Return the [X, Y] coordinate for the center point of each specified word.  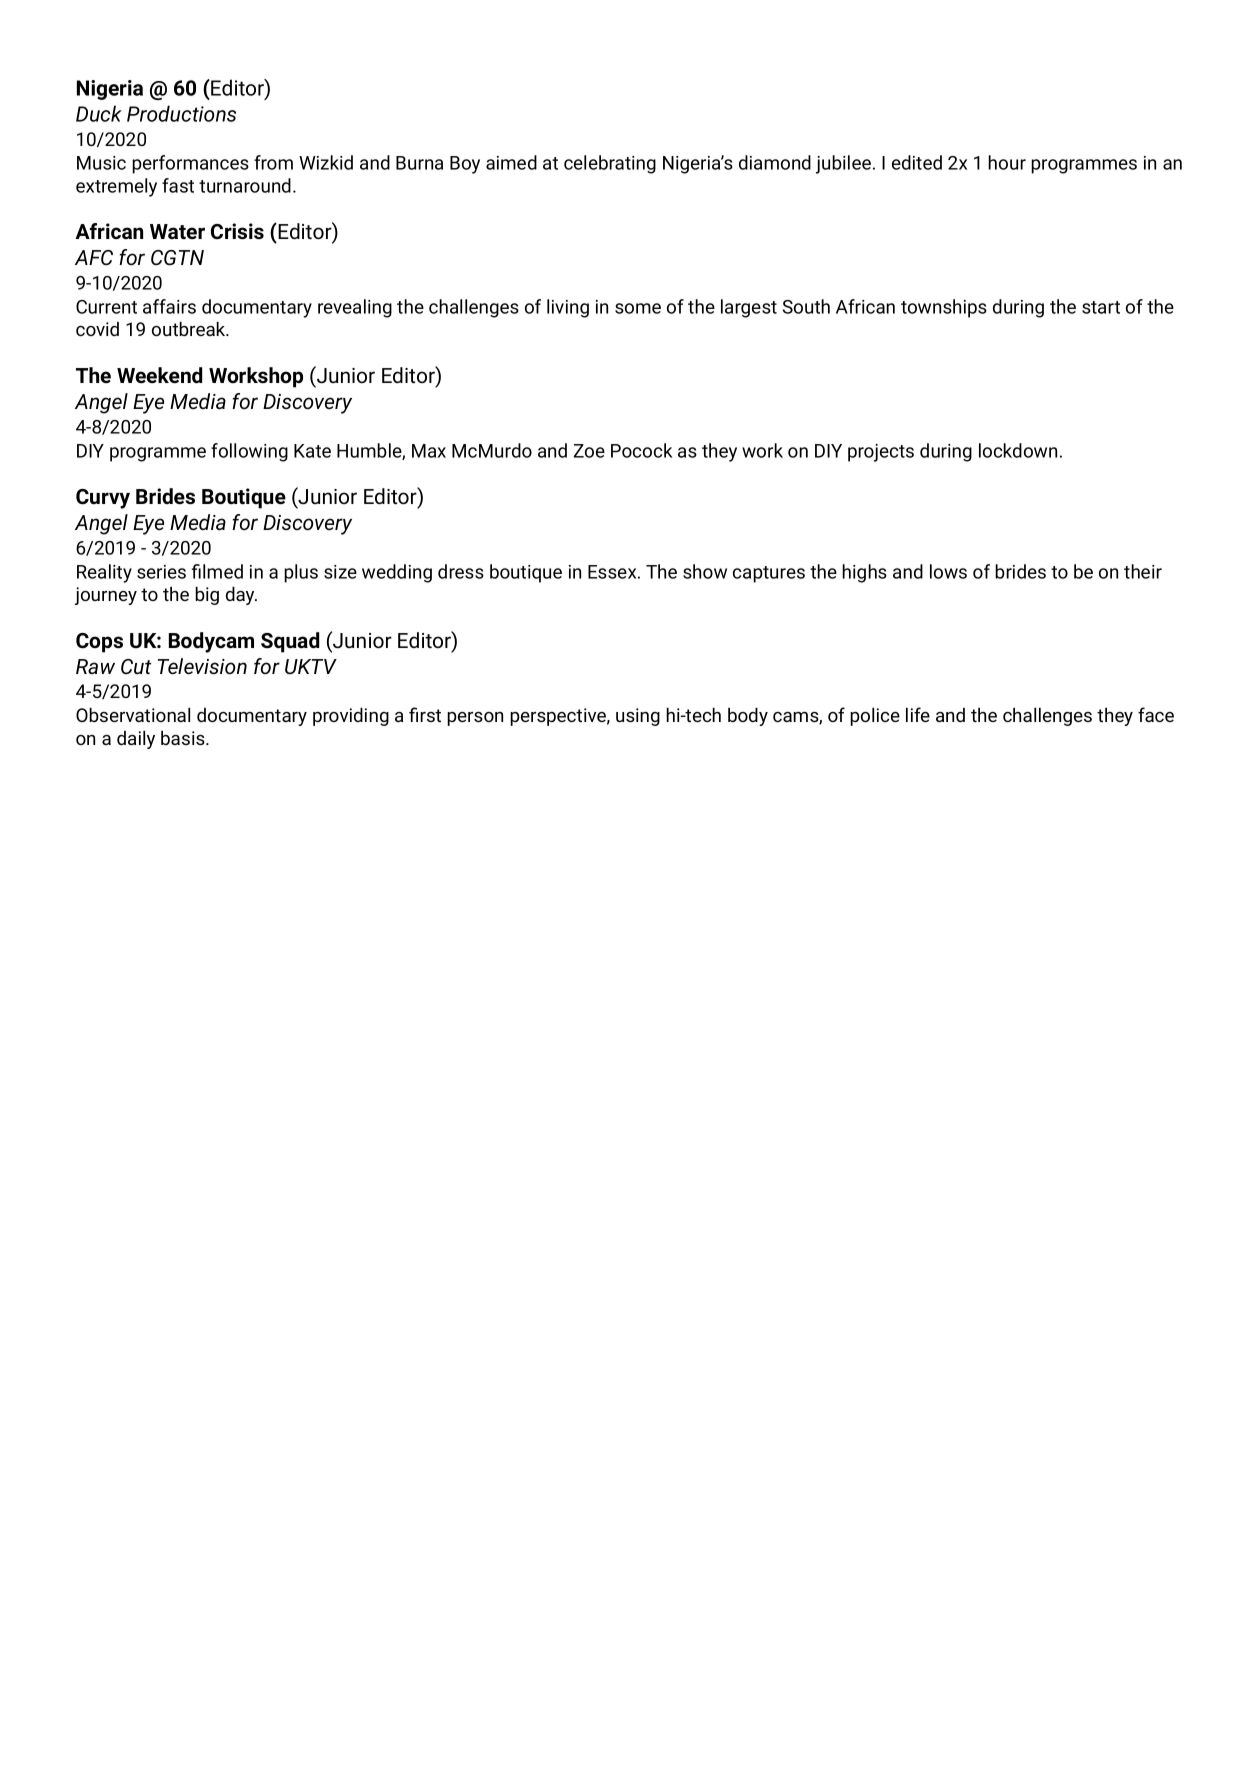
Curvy [103, 499]
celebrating [610, 164]
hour [1007, 162]
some [638, 308]
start [1101, 307]
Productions [181, 113]
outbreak [190, 329]
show [705, 571]
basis [184, 738]
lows [948, 571]
